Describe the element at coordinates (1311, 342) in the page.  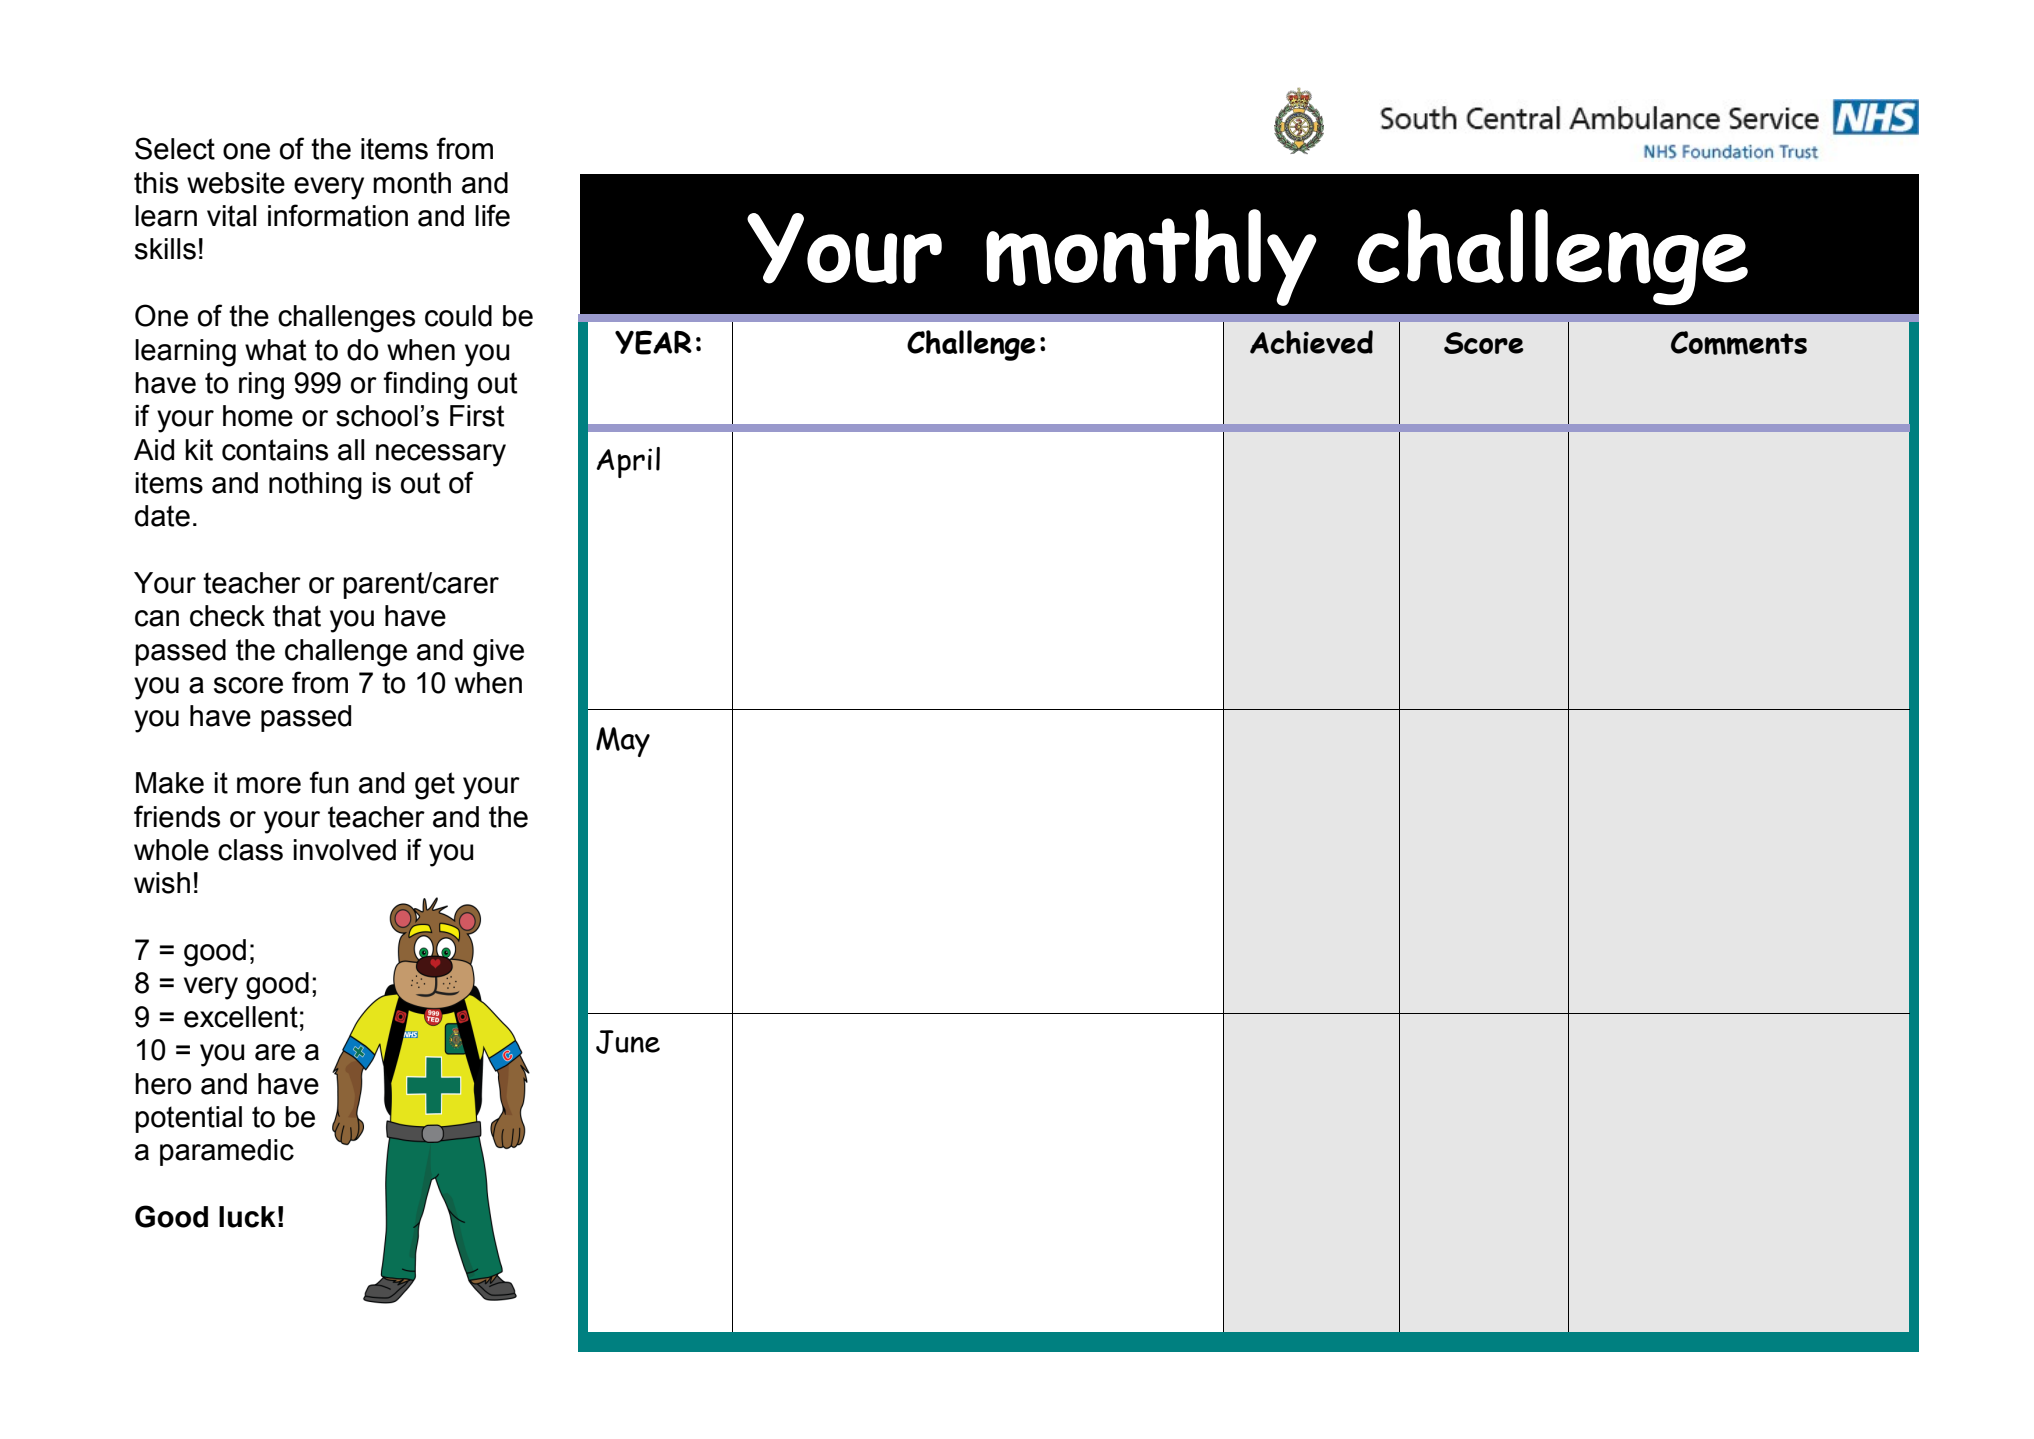
I see `Achieved` at that location.
